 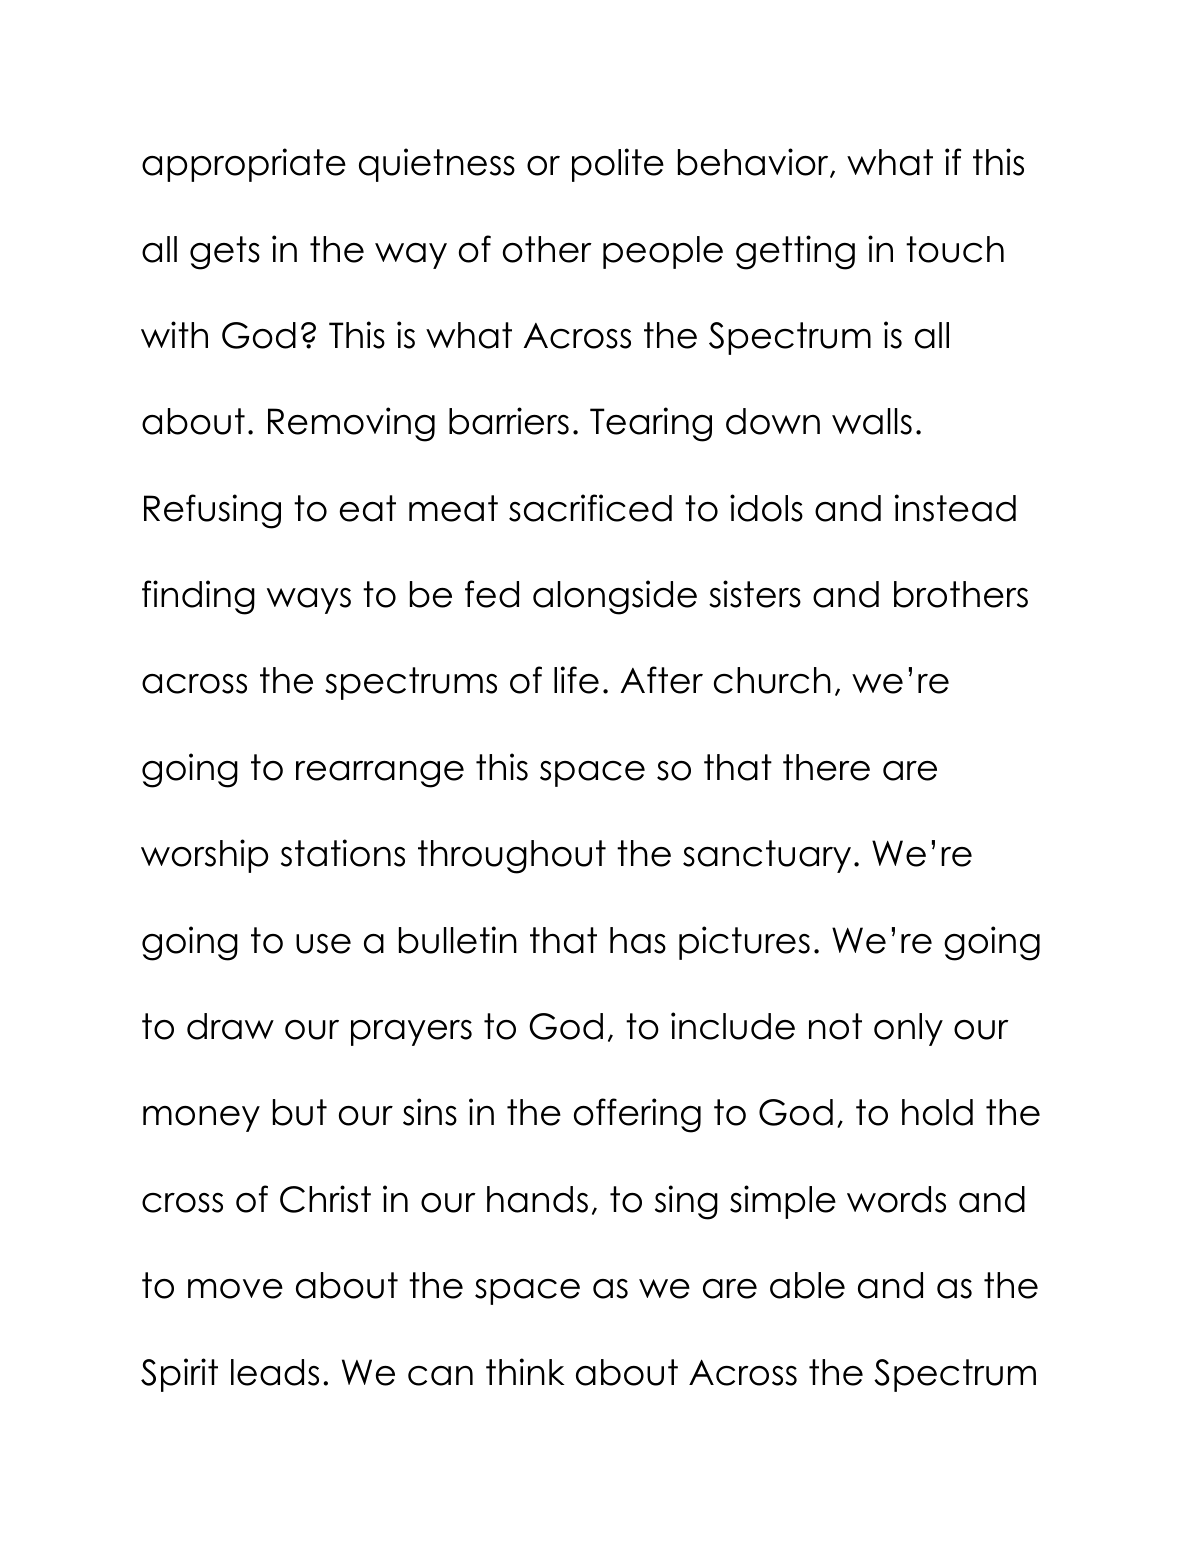 What do you see at coordinates (351, 424) in the document?
I see `Removing` at bounding box center [351, 424].
